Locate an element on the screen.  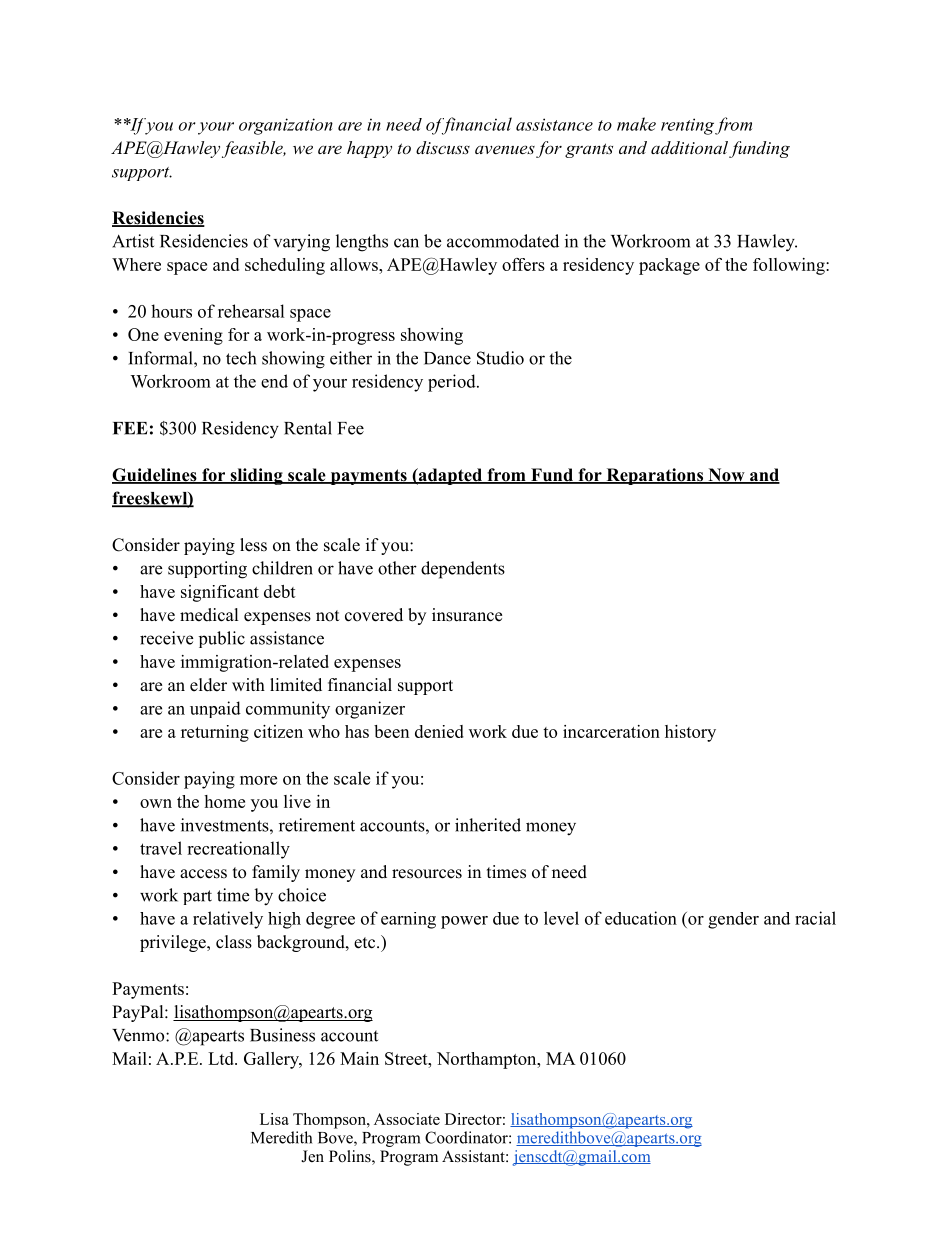
Northampton is located at coordinates (488, 1060).
